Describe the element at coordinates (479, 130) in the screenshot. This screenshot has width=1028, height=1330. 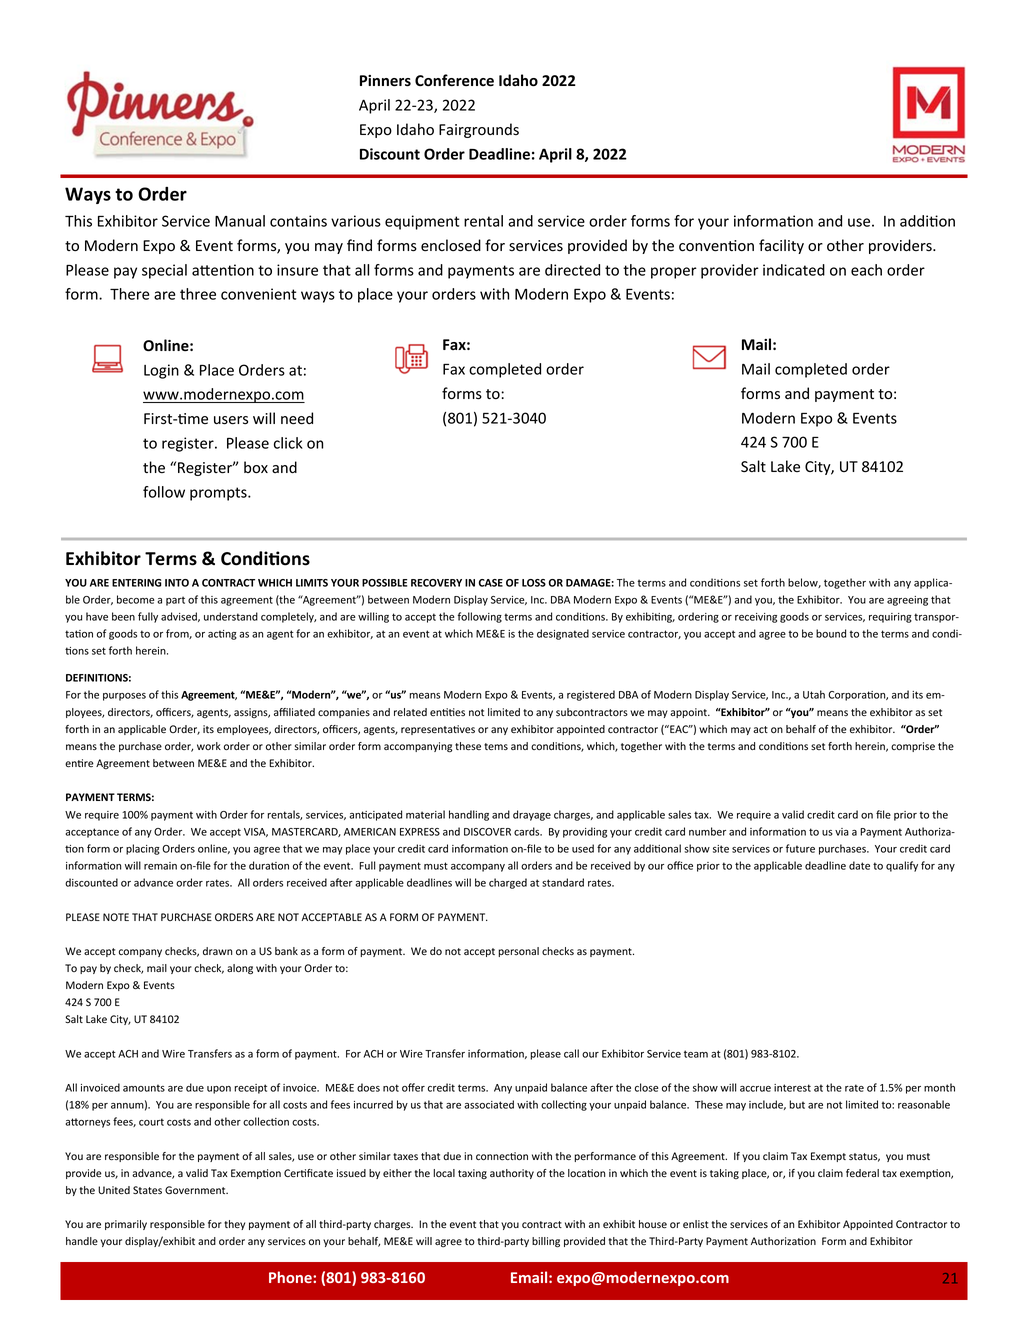
I see `Fairgrounds` at that location.
